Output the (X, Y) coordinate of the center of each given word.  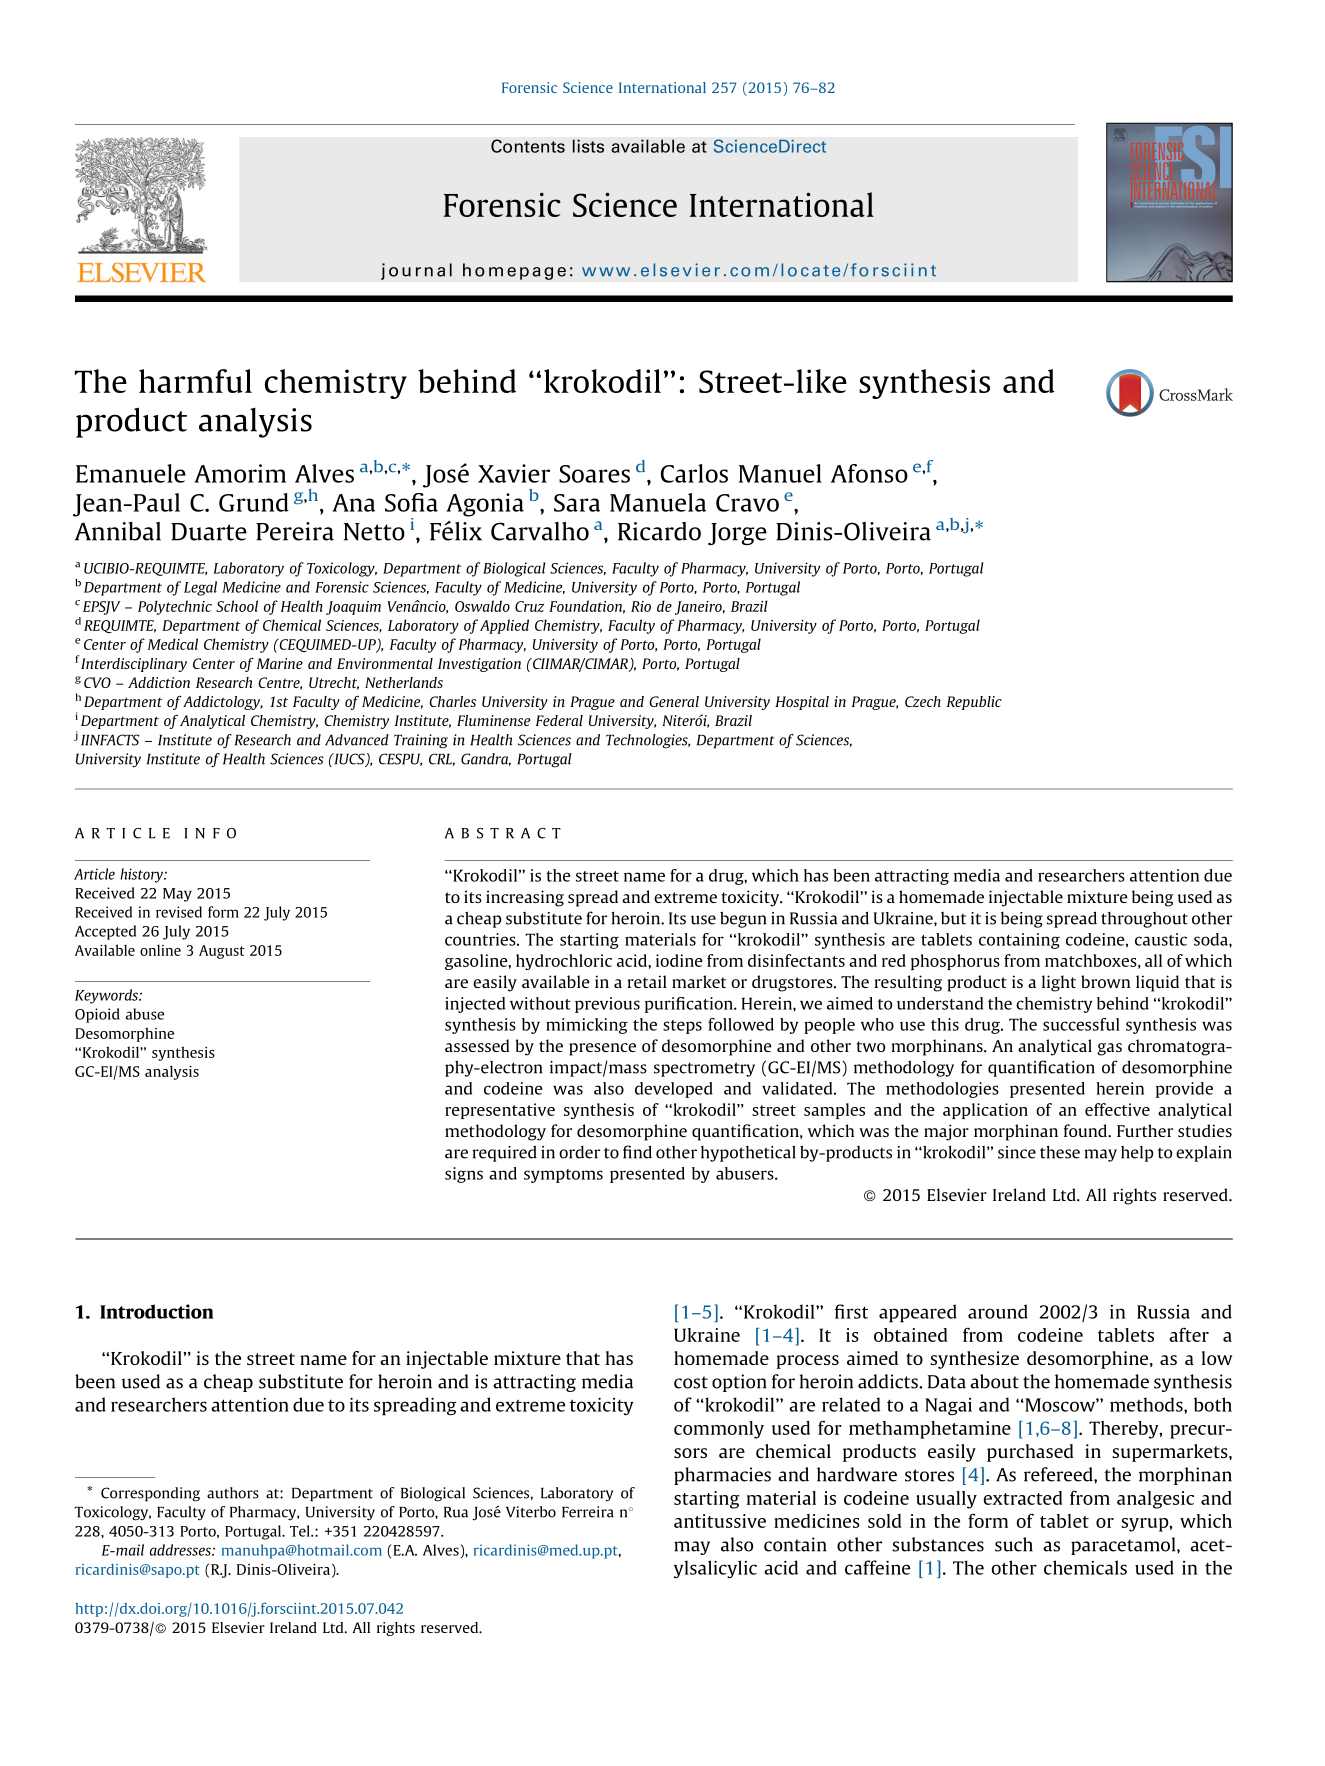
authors (233, 1493)
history (142, 875)
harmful (195, 381)
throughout (1144, 920)
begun (743, 919)
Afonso (869, 473)
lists (588, 146)
